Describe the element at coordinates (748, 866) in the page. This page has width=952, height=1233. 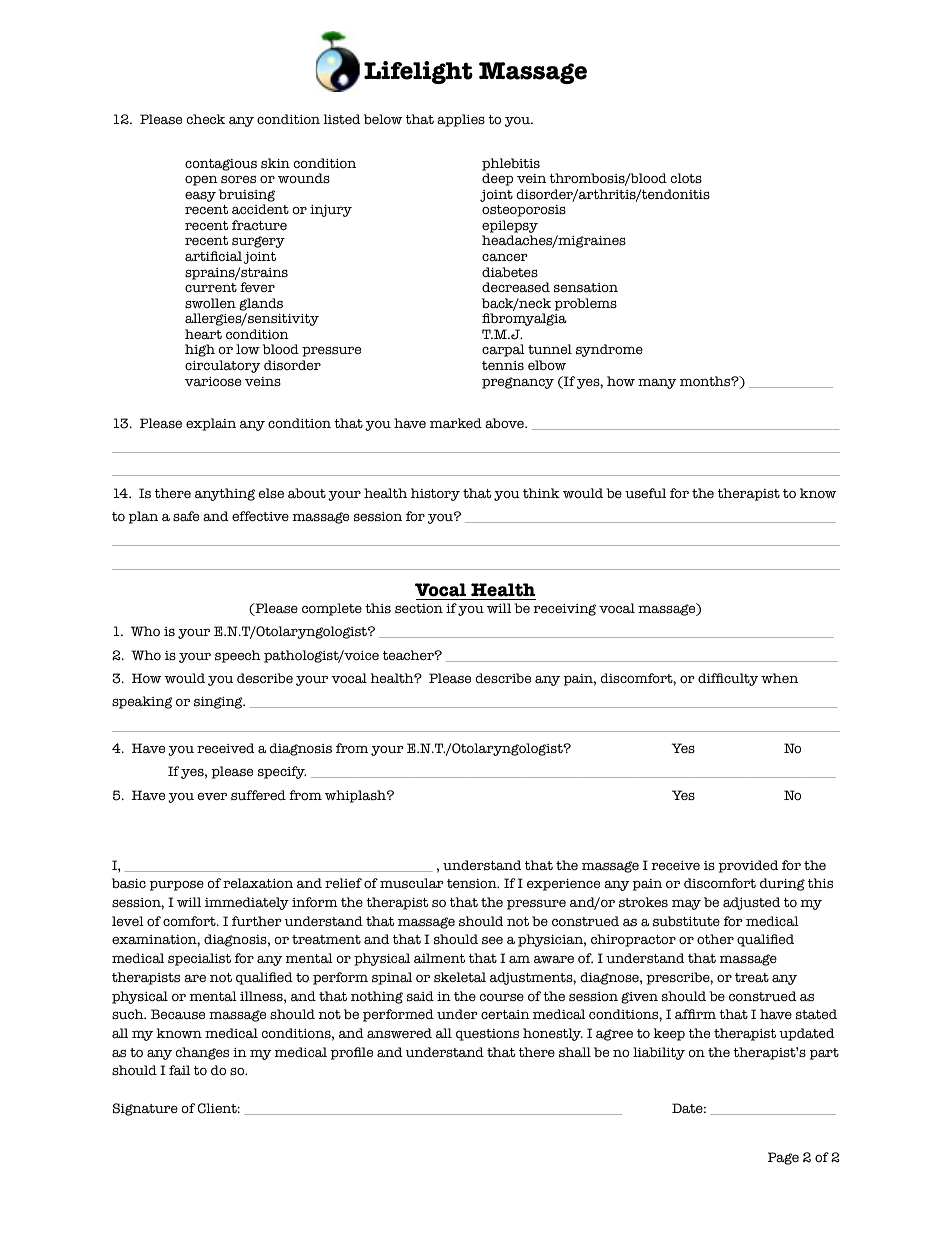
I see `provided` at that location.
